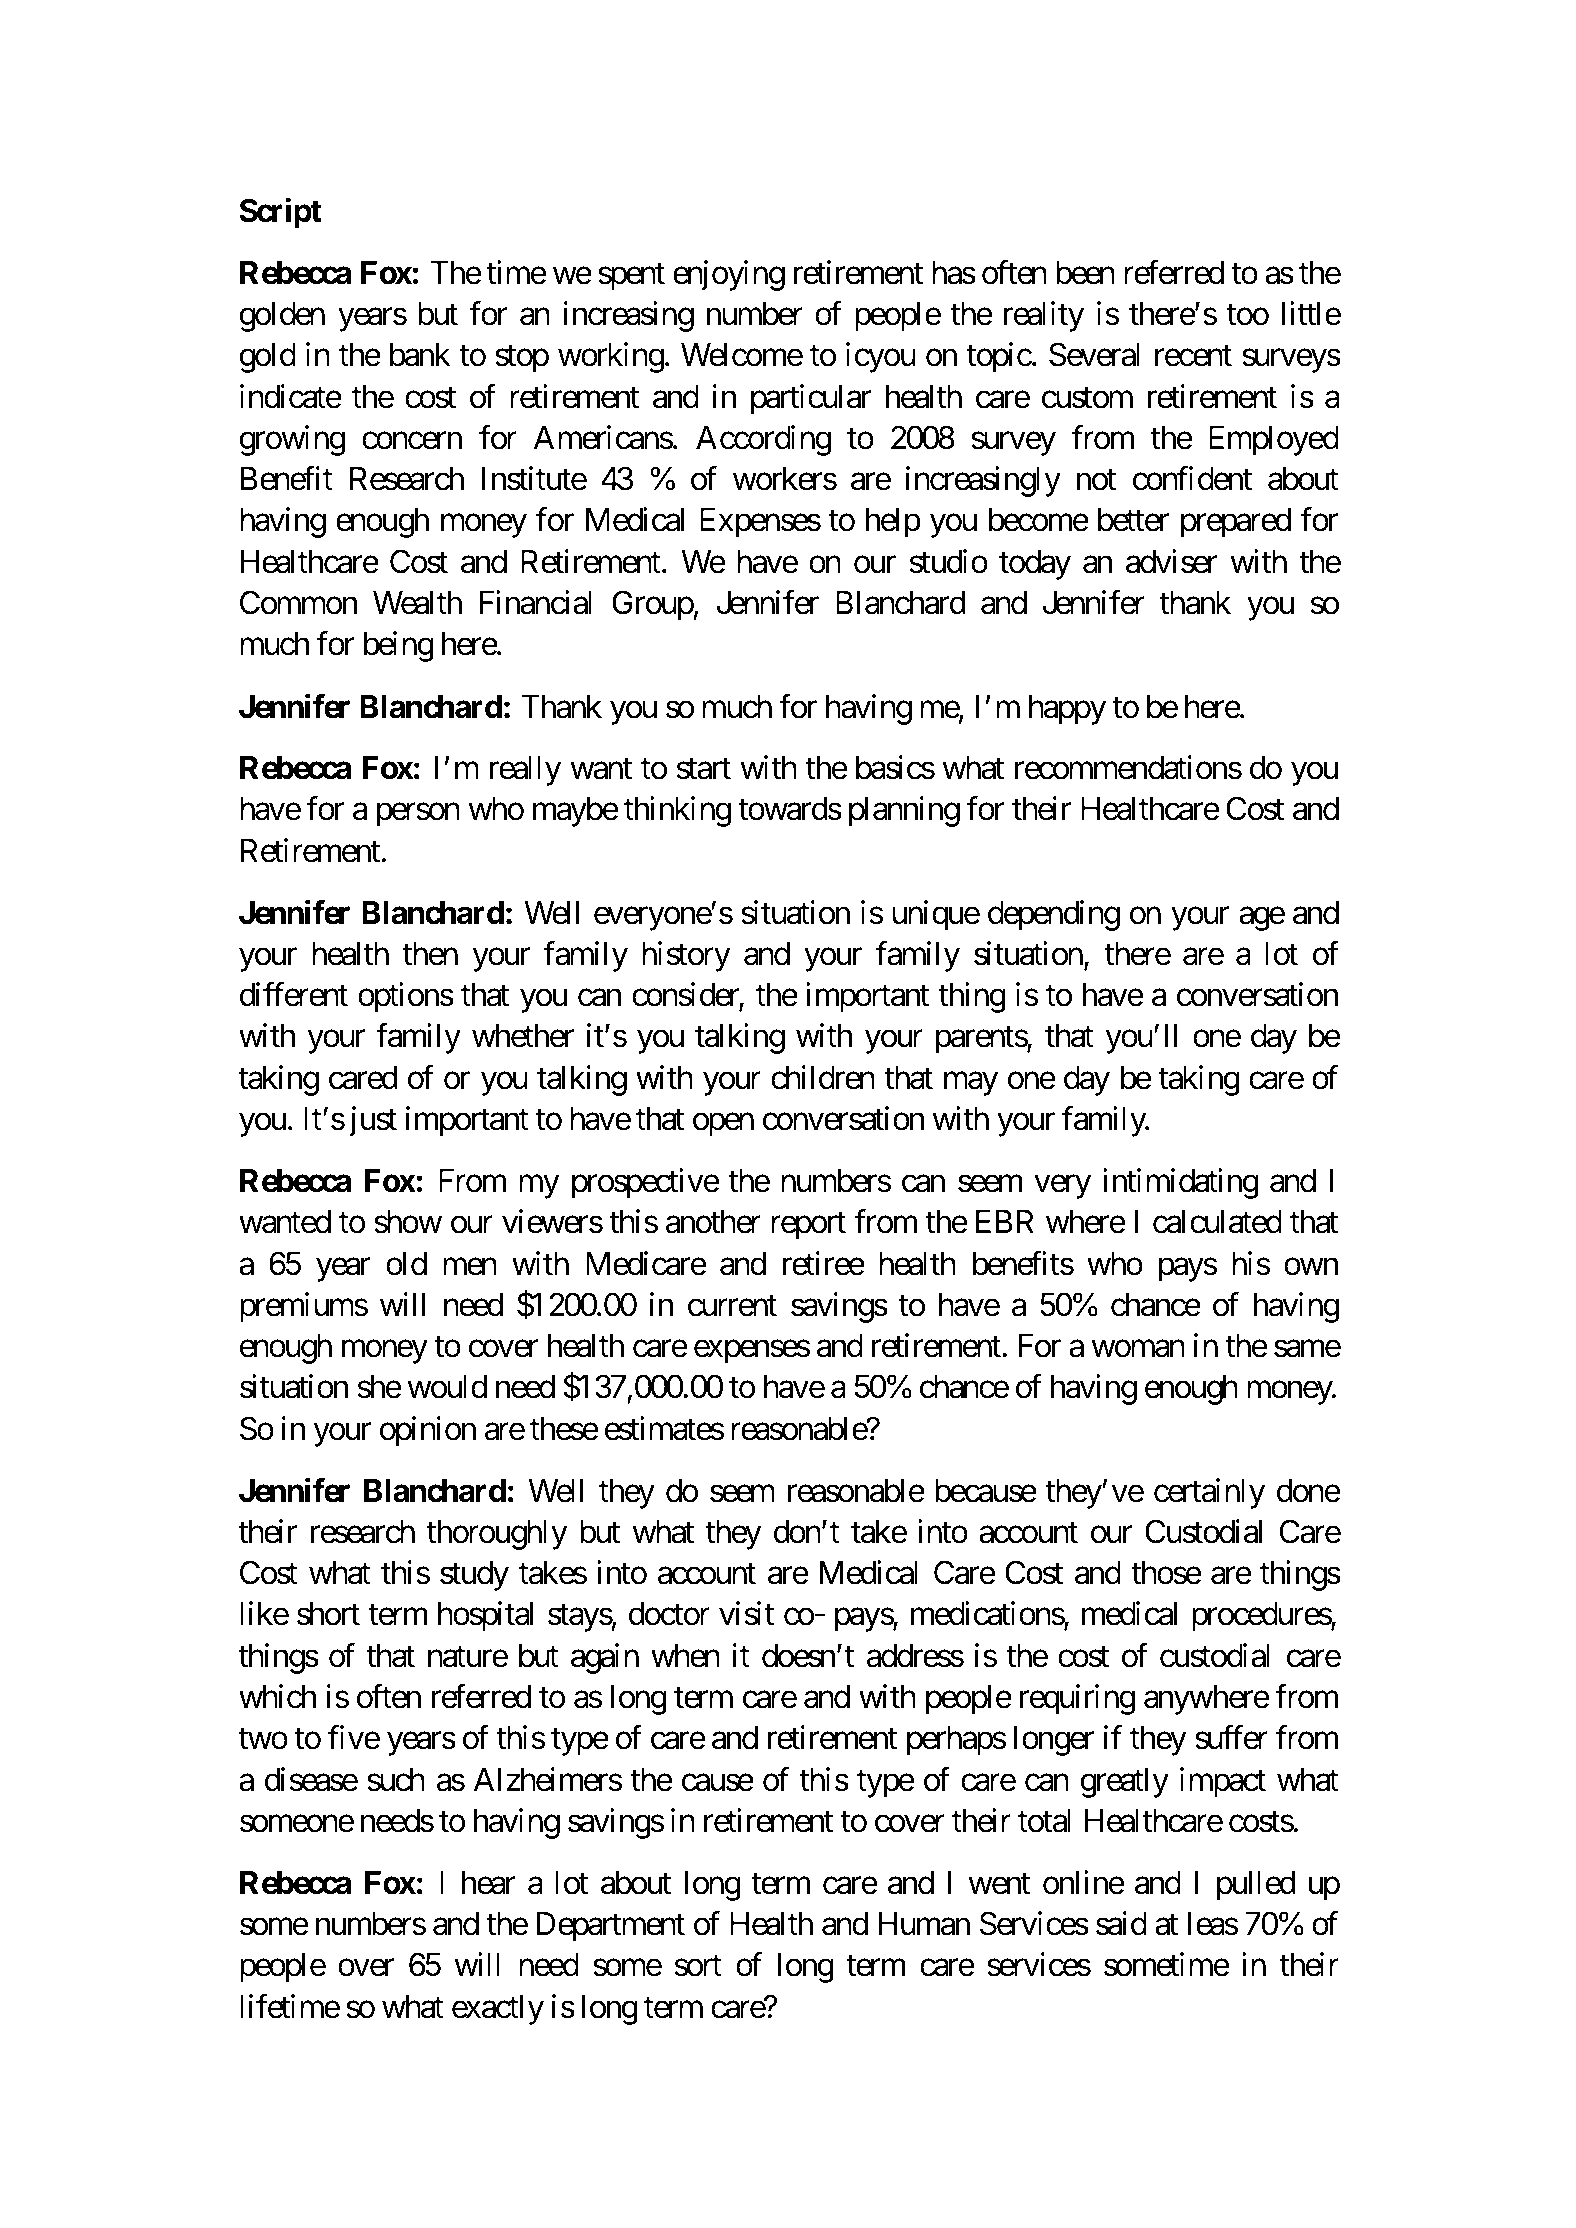  I want to click on particular, so click(811, 399).
